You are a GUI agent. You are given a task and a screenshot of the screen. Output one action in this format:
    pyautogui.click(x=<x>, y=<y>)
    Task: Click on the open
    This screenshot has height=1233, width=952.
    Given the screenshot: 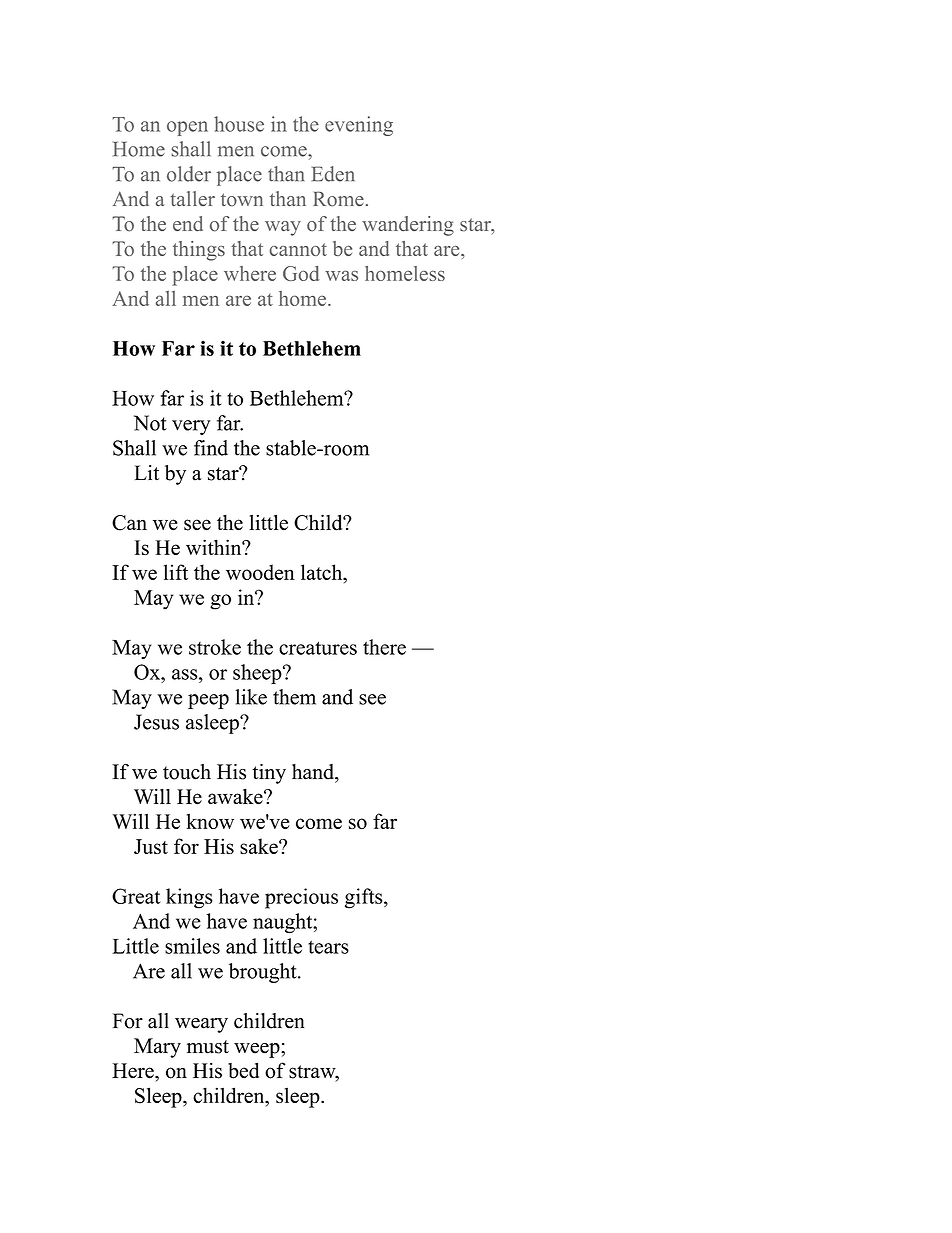 What is the action you would take?
    pyautogui.click(x=187, y=128)
